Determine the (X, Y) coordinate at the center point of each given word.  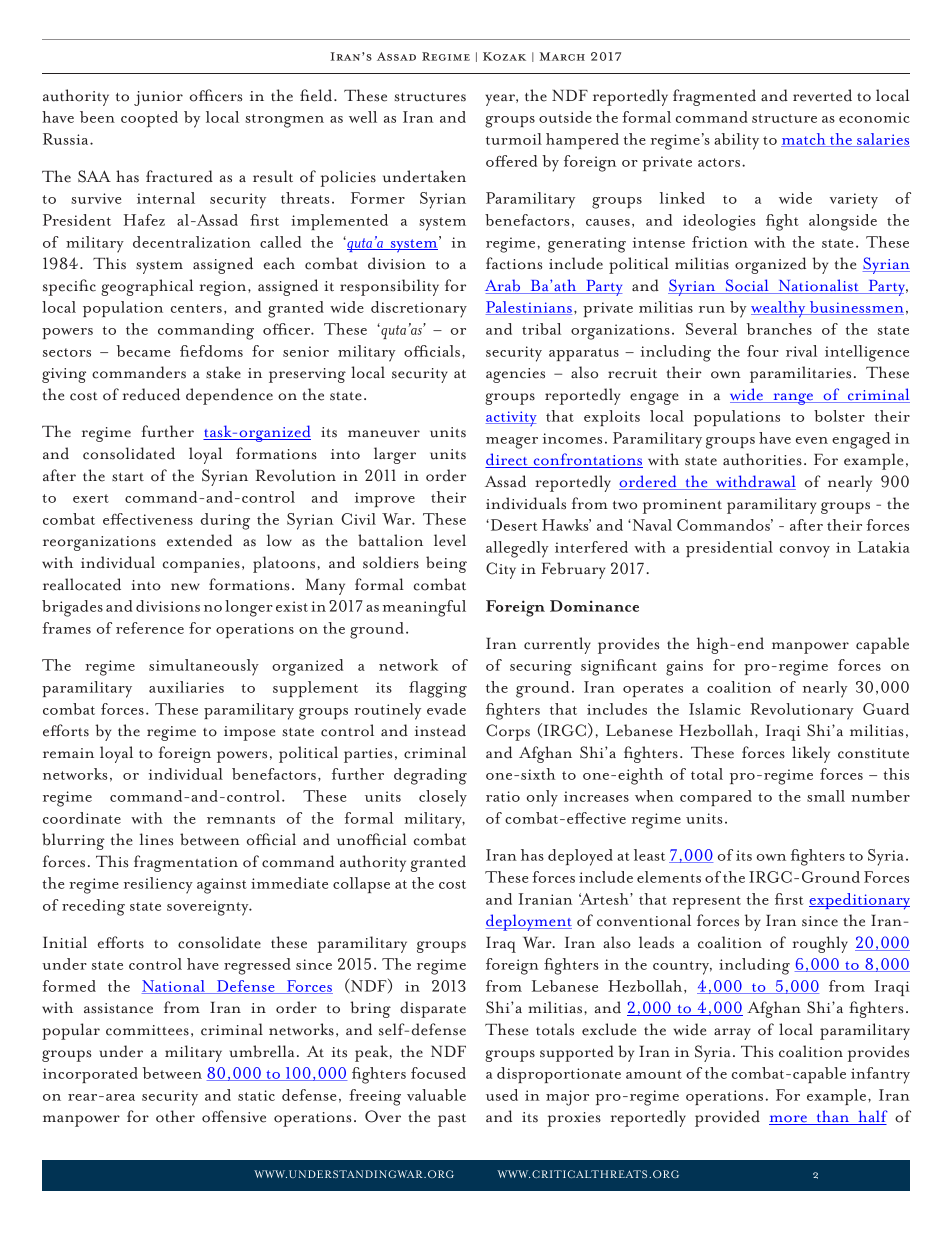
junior (158, 98)
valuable (436, 1095)
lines (156, 839)
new (185, 587)
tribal (541, 329)
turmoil (514, 139)
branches (779, 329)
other (175, 1116)
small (826, 796)
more (789, 1120)
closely (443, 798)
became (143, 351)
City (501, 570)
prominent (682, 506)
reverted (822, 95)
